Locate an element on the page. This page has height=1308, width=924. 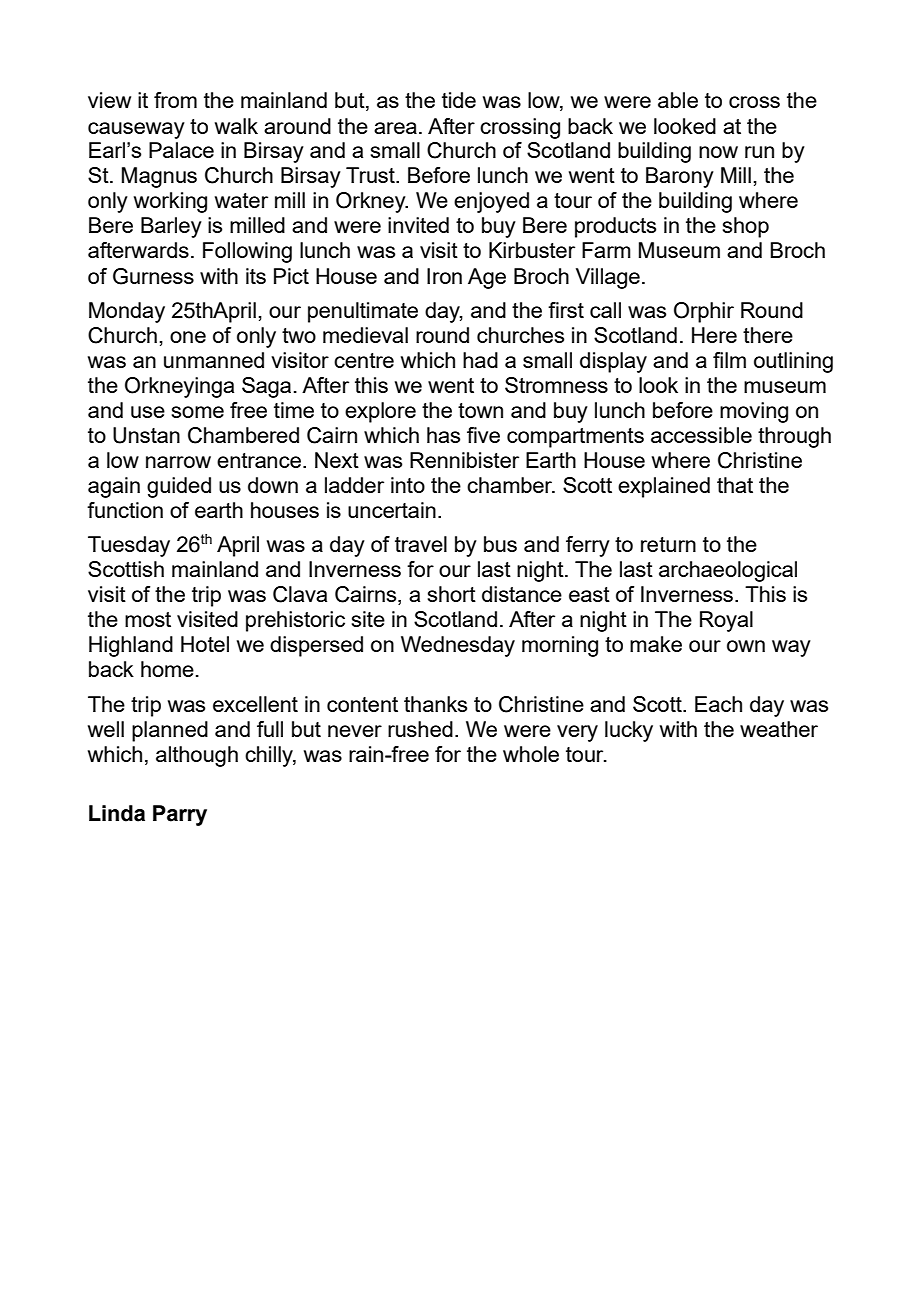
able is located at coordinates (678, 100).
